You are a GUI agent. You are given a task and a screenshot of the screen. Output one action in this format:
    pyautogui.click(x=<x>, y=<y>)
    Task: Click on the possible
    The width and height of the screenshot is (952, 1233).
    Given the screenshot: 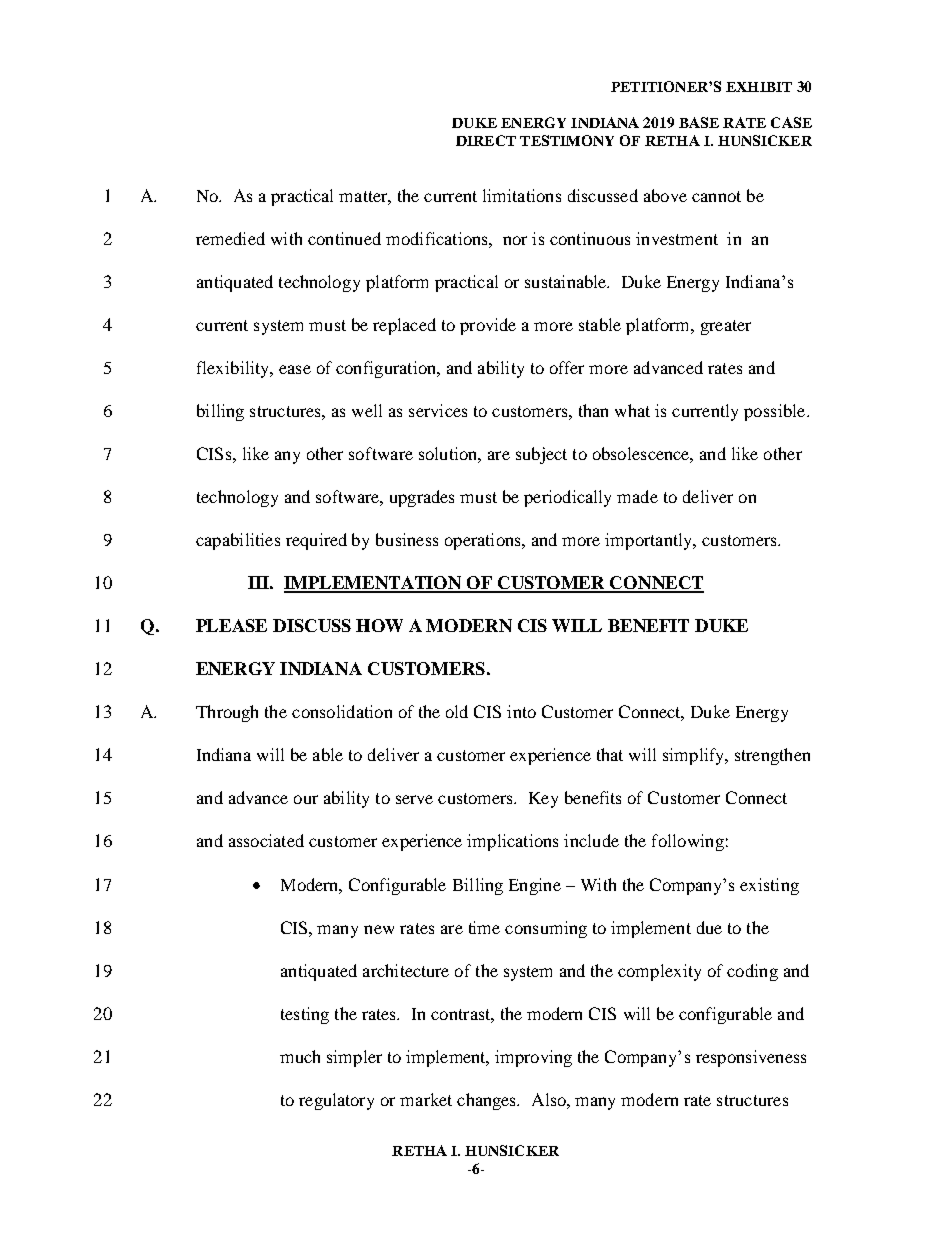 What is the action you would take?
    pyautogui.click(x=776, y=412)
